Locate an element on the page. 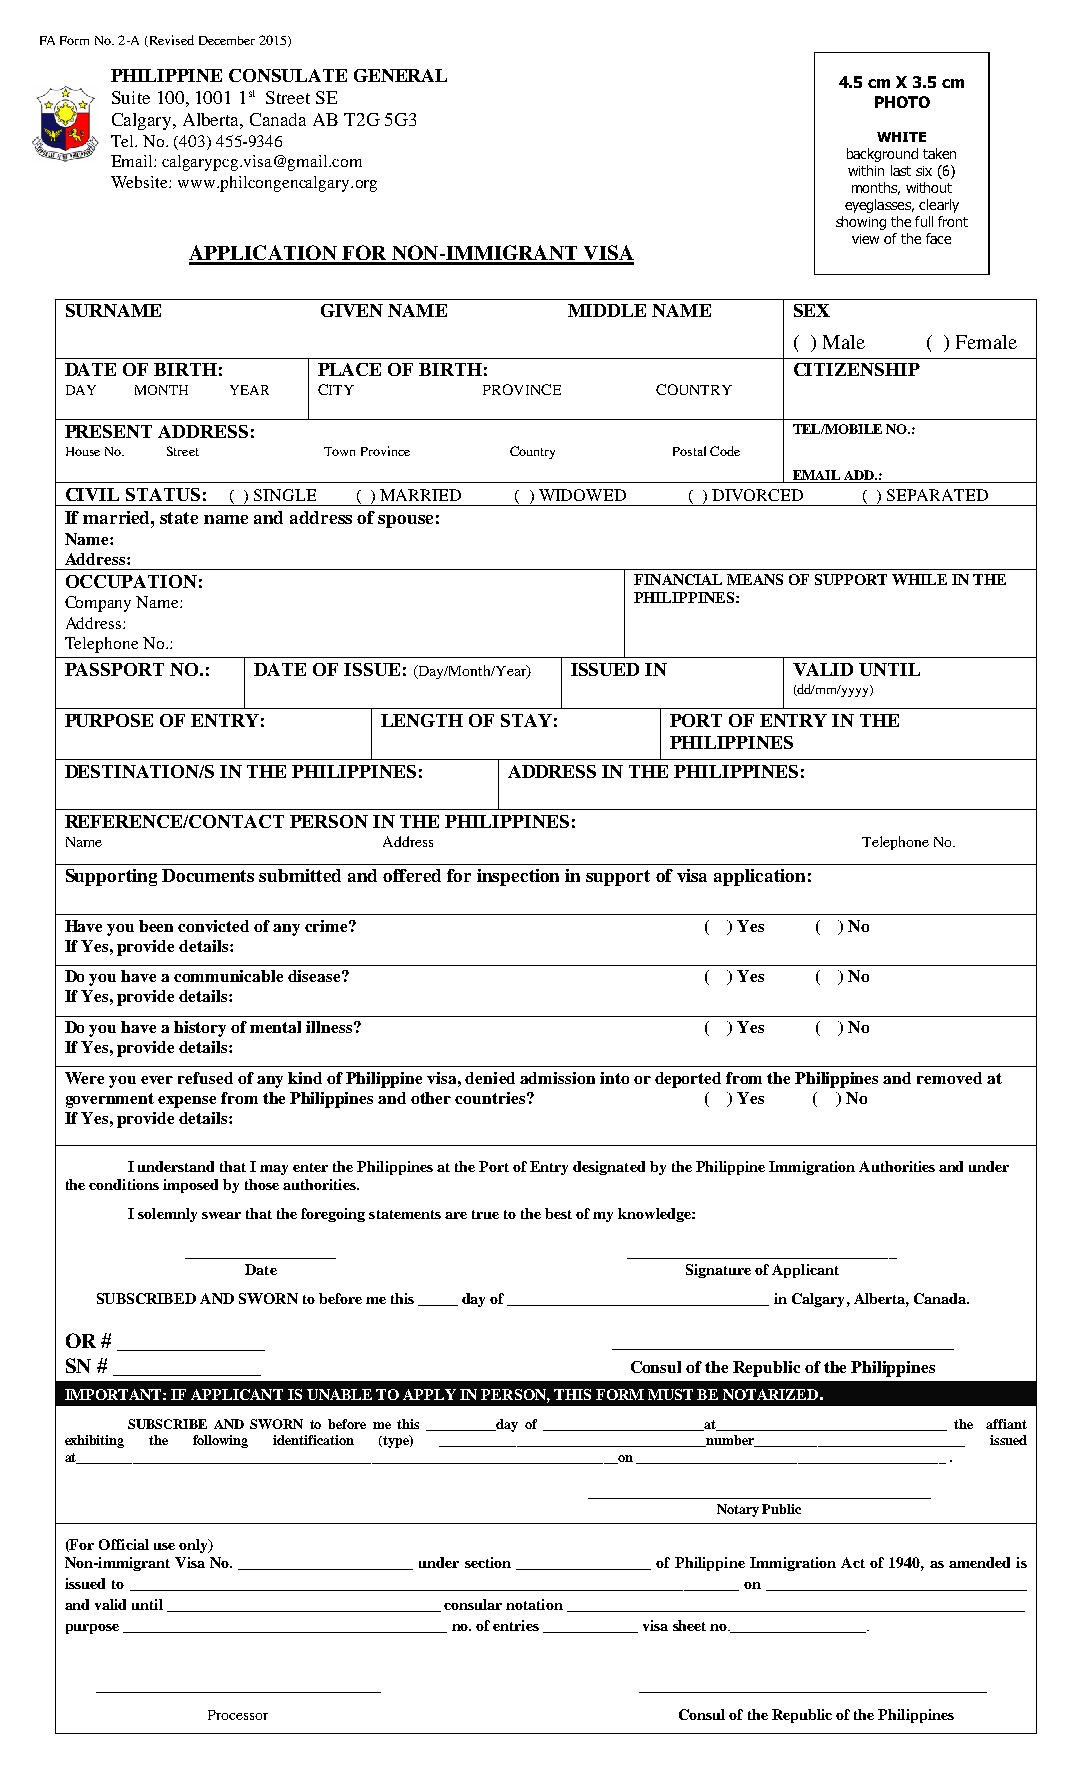 The height and width of the page is (1773, 1076). history is located at coordinates (200, 1029).
